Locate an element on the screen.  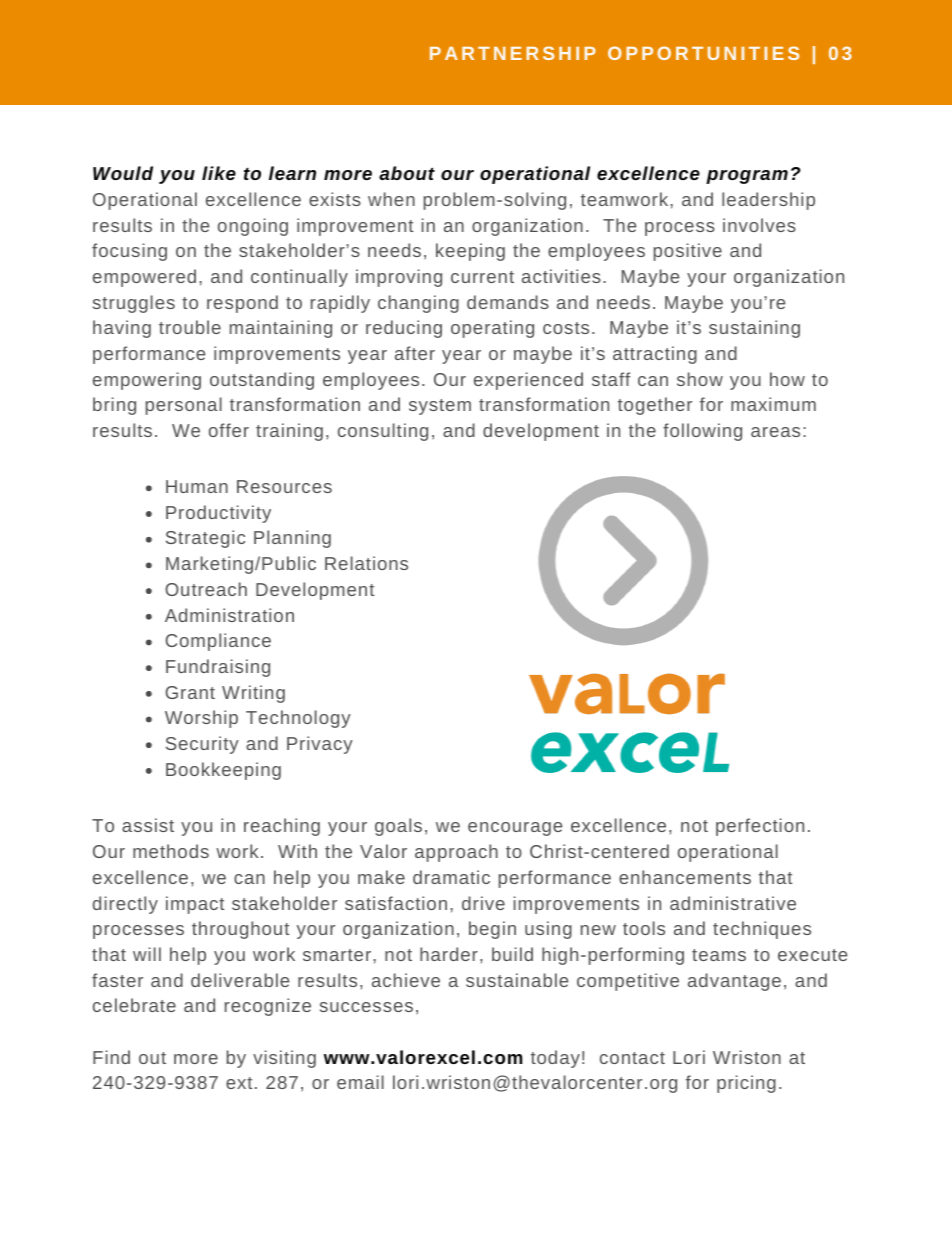
pricing is located at coordinates (746, 1084).
